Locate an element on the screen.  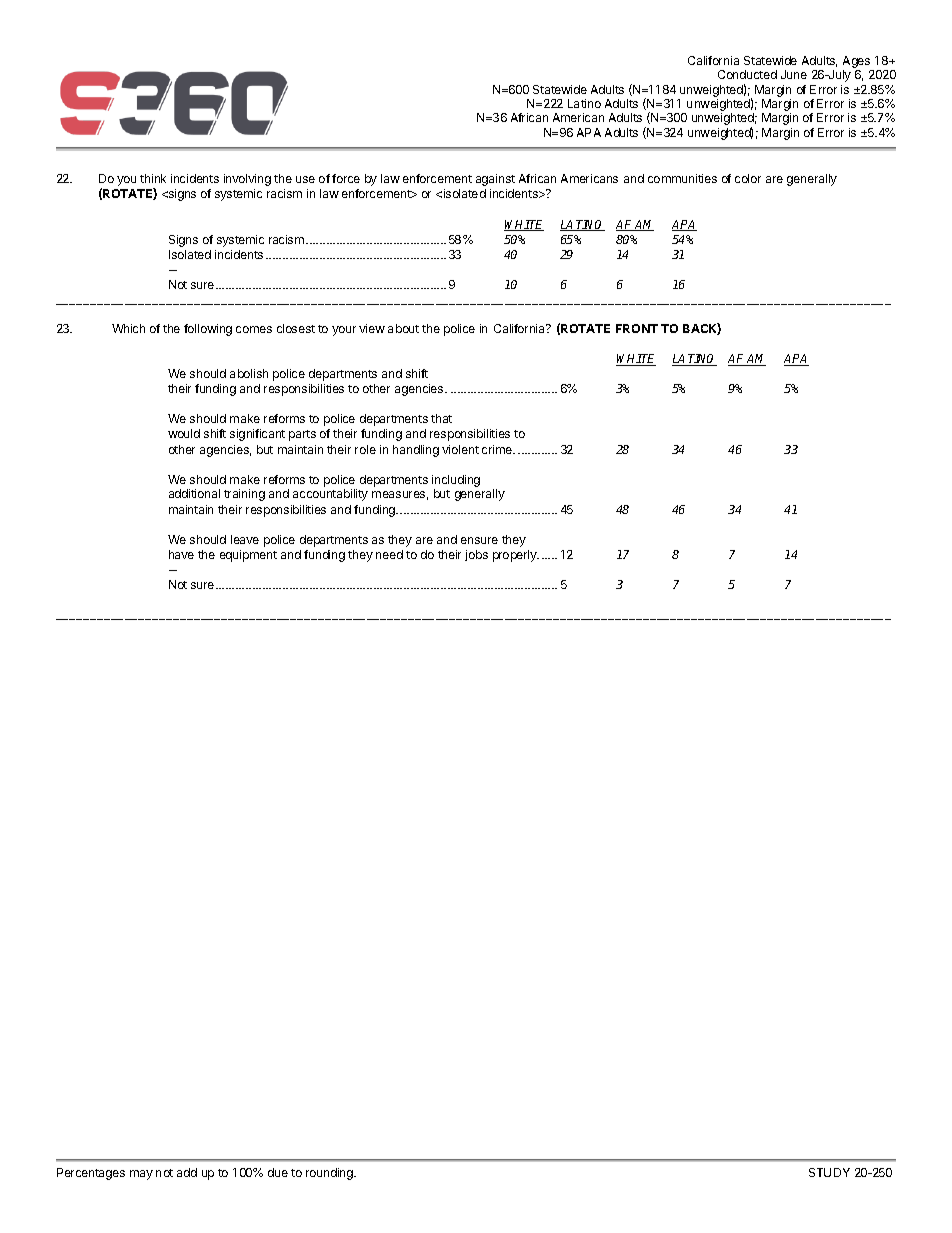
jobs is located at coordinates (476, 555).
